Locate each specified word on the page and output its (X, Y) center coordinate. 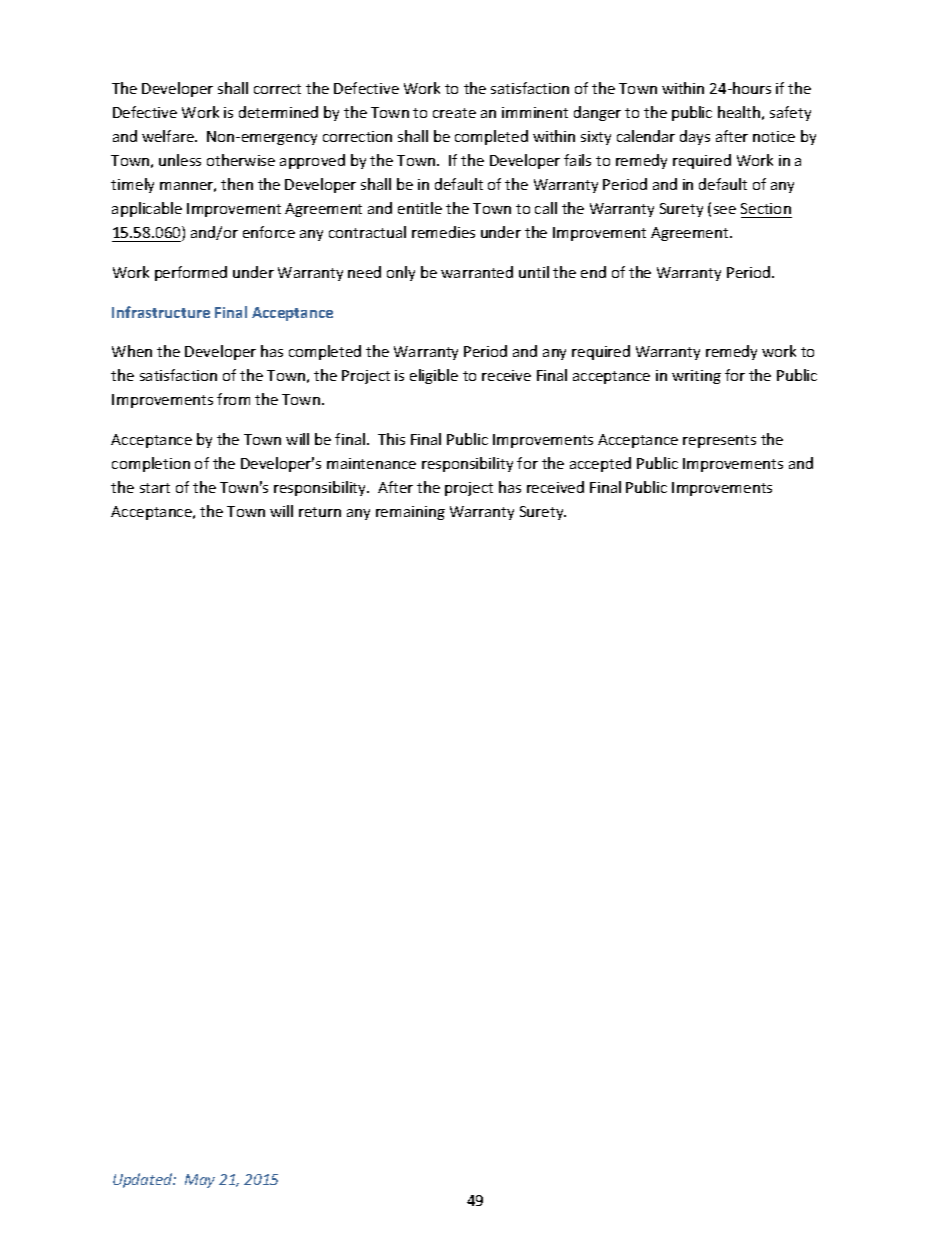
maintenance (371, 463)
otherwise (241, 160)
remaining (410, 513)
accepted (600, 464)
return (320, 512)
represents (719, 441)
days (695, 137)
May (200, 1181)
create (454, 113)
